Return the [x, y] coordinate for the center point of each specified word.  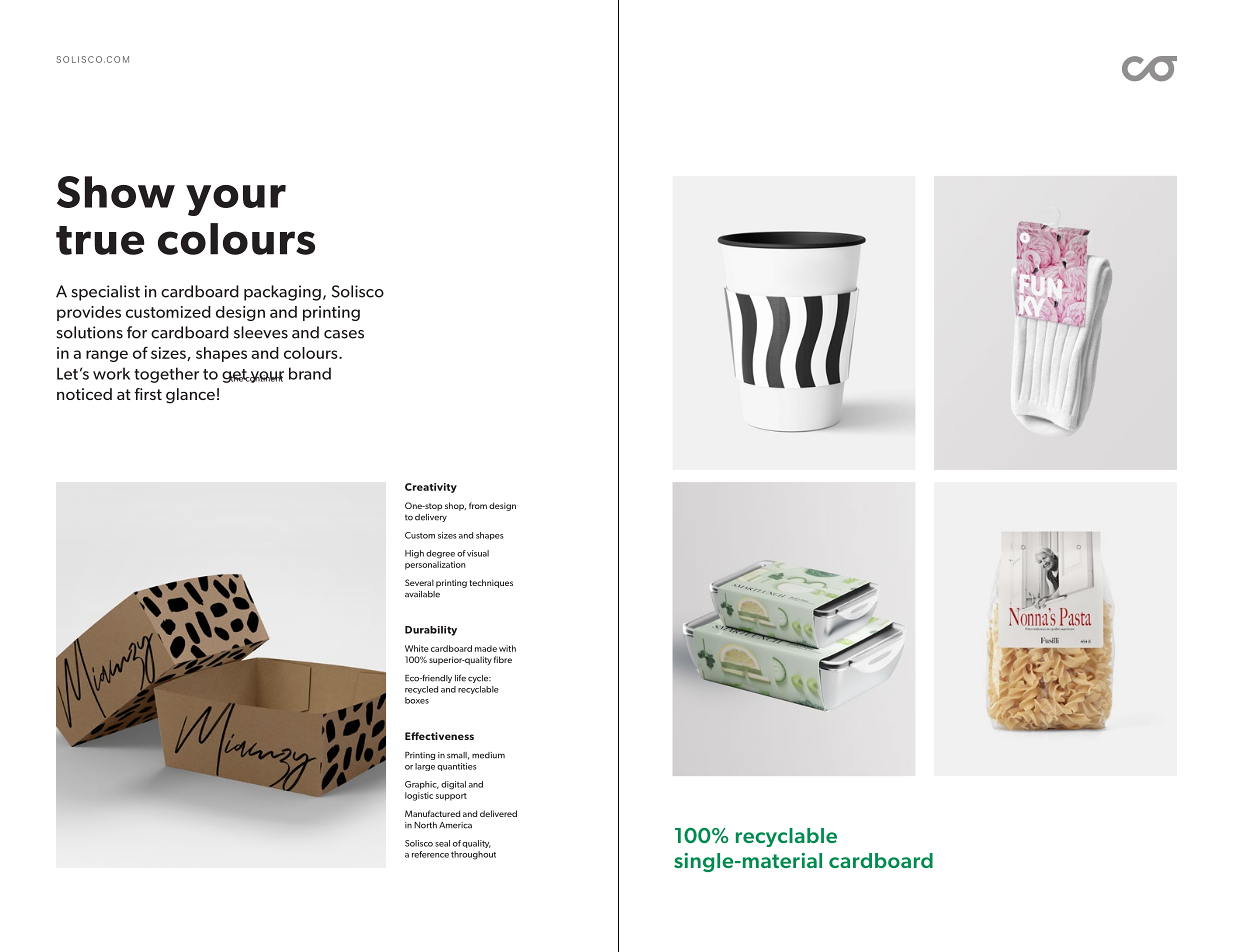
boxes [417, 700]
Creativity [431, 488]
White [417, 648]
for [137, 332]
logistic [419, 796]
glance [190, 396]
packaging [282, 293]
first [148, 394]
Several [419, 582]
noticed [84, 394]
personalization [435, 565]
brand [310, 373]
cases [344, 334]
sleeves [261, 332]
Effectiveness [439, 736]
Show [116, 192]
